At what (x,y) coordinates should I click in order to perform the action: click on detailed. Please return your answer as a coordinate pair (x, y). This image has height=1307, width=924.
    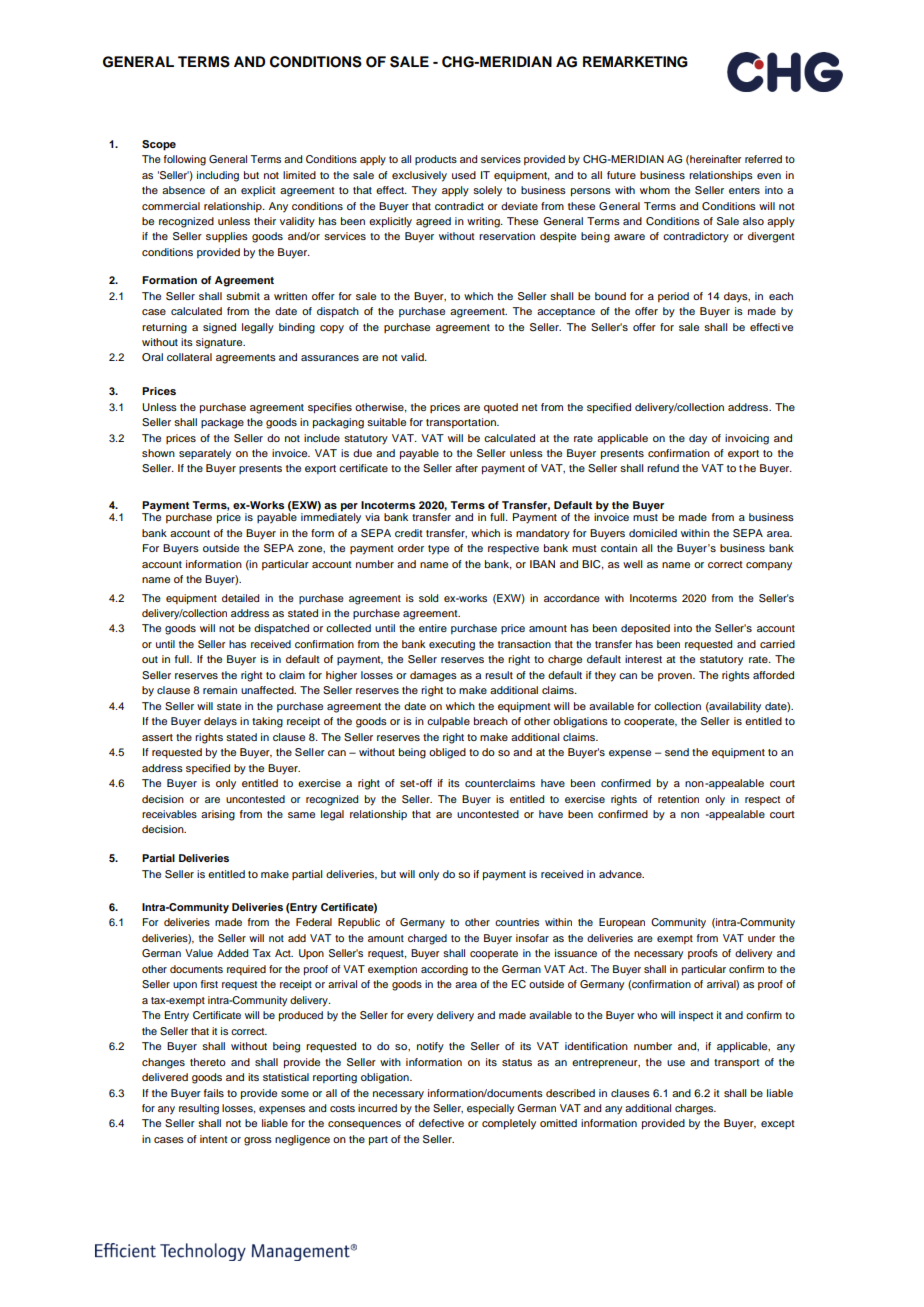
    Looking at the image, I should click on (240, 598).
